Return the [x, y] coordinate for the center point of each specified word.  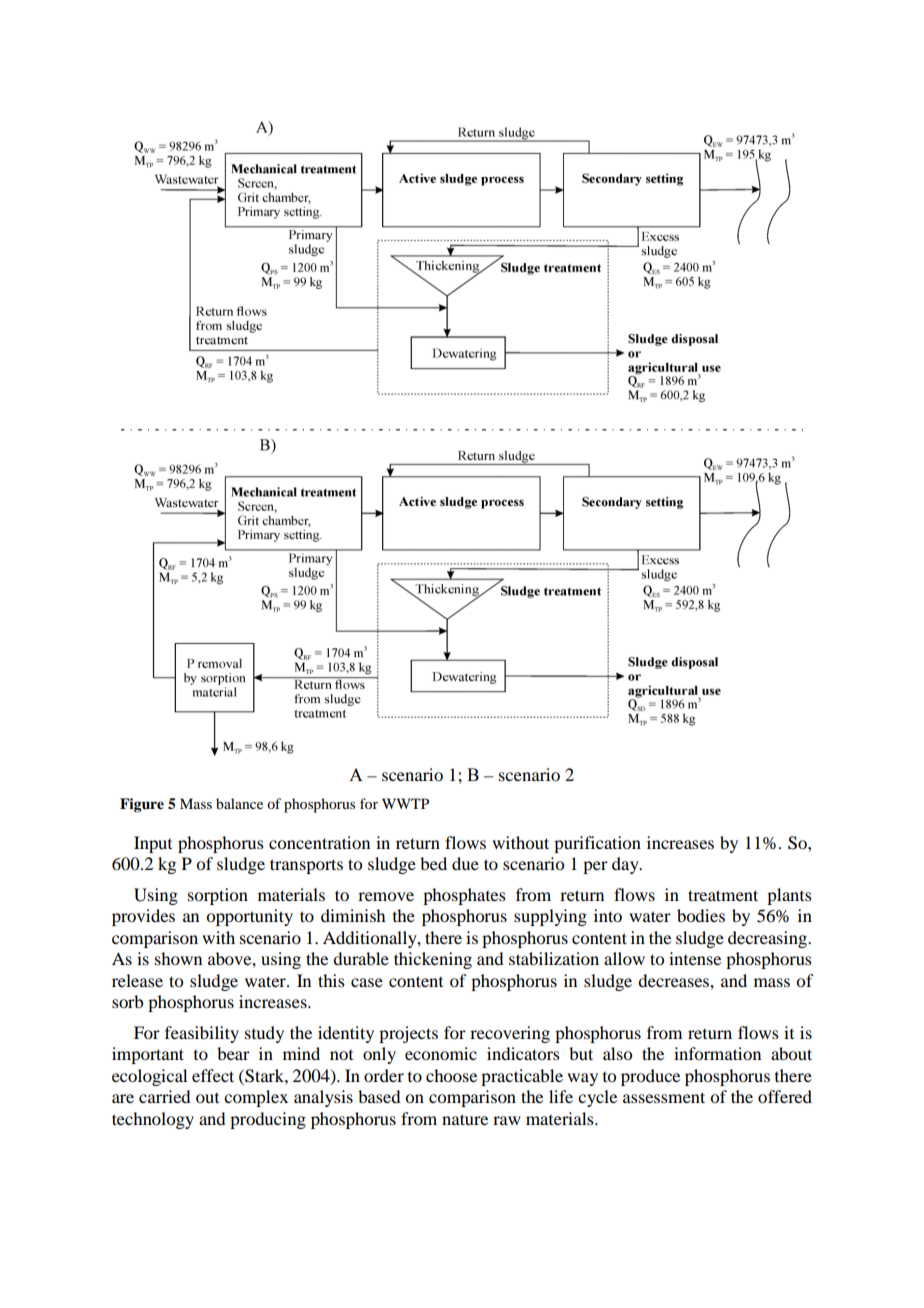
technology [153, 1120]
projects [408, 1034]
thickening [433, 960]
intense [695, 958]
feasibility [202, 1034]
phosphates [464, 896]
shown [178, 958]
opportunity [249, 917]
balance [239, 803]
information [717, 1053]
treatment [723, 895]
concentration [319, 842]
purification [597, 844]
